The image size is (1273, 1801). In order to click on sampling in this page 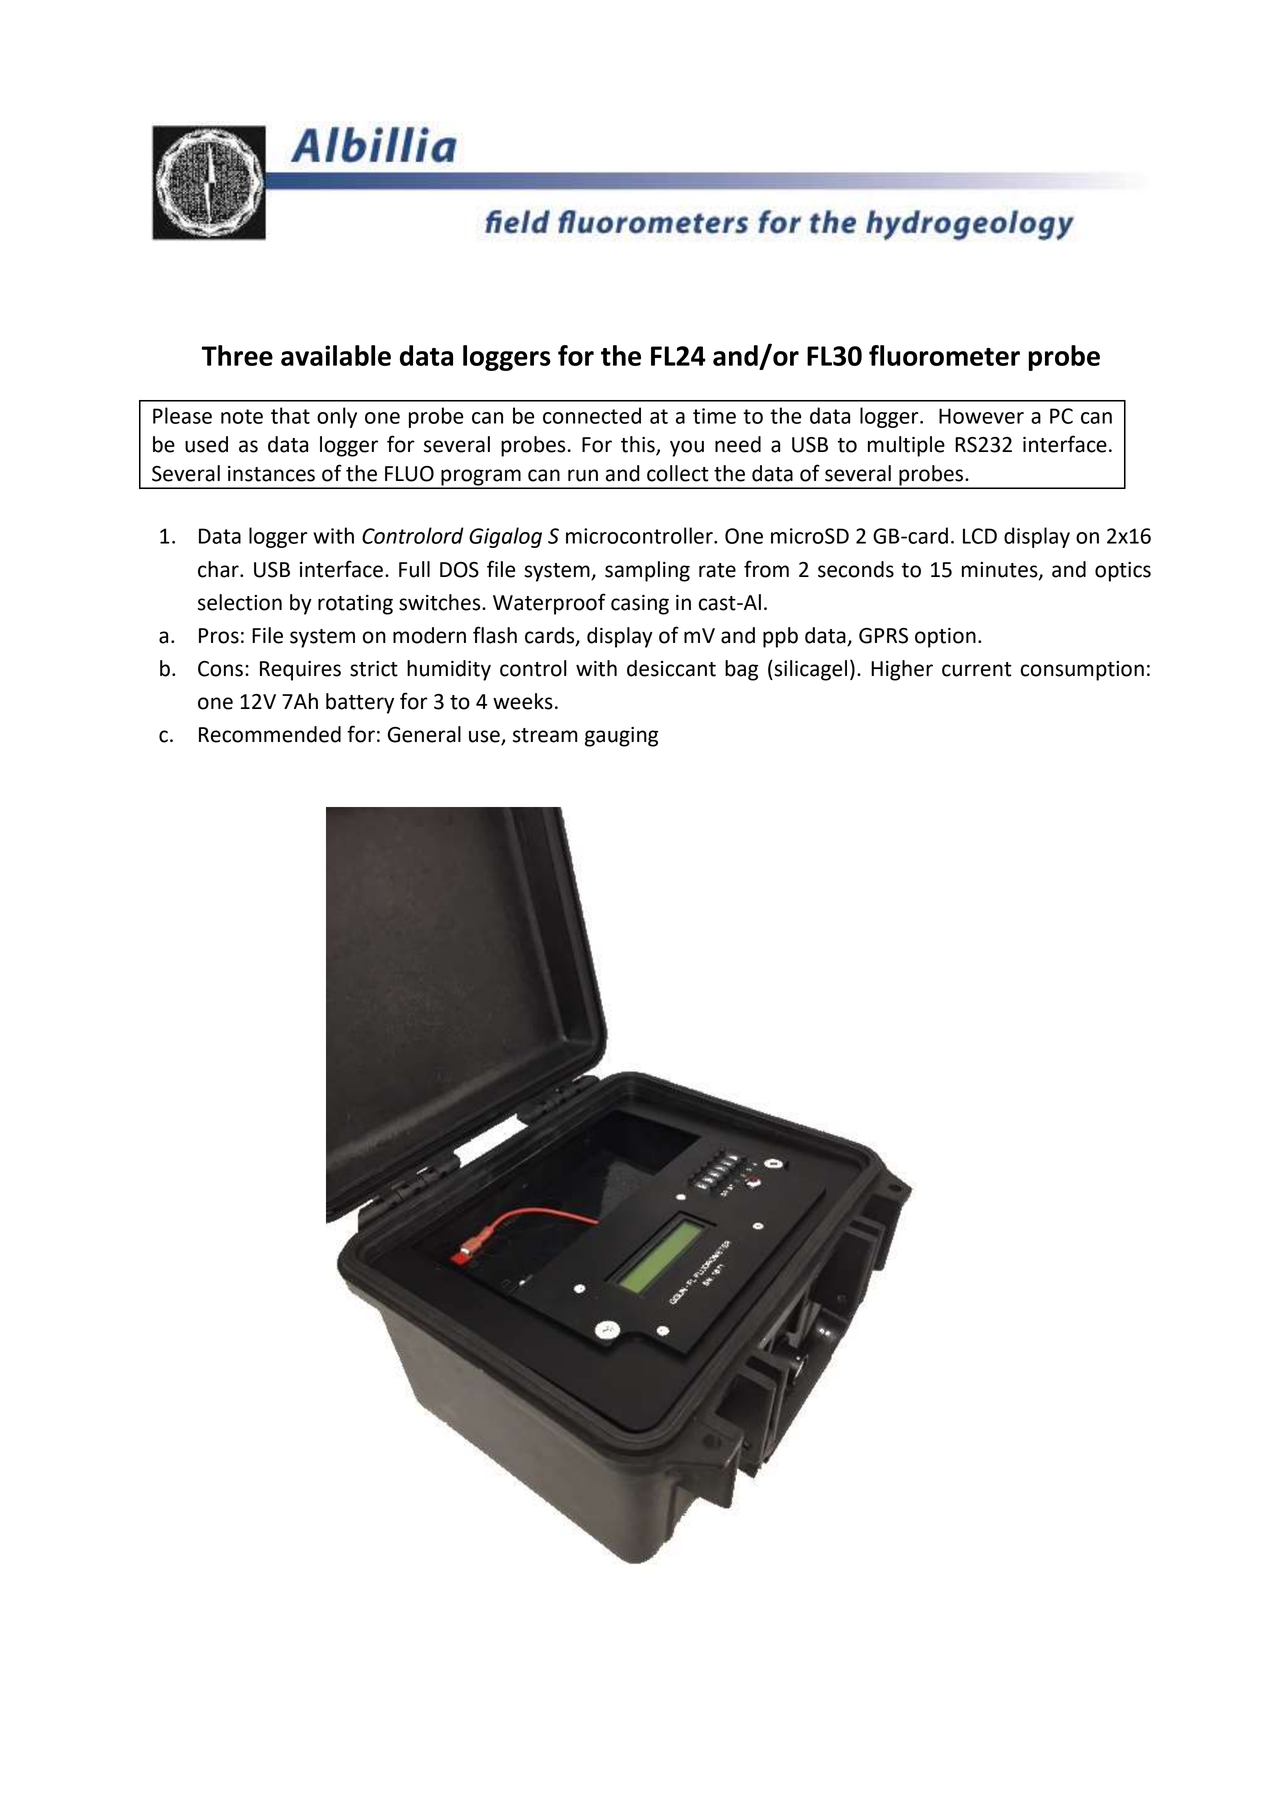, I will do `click(647, 571)`.
